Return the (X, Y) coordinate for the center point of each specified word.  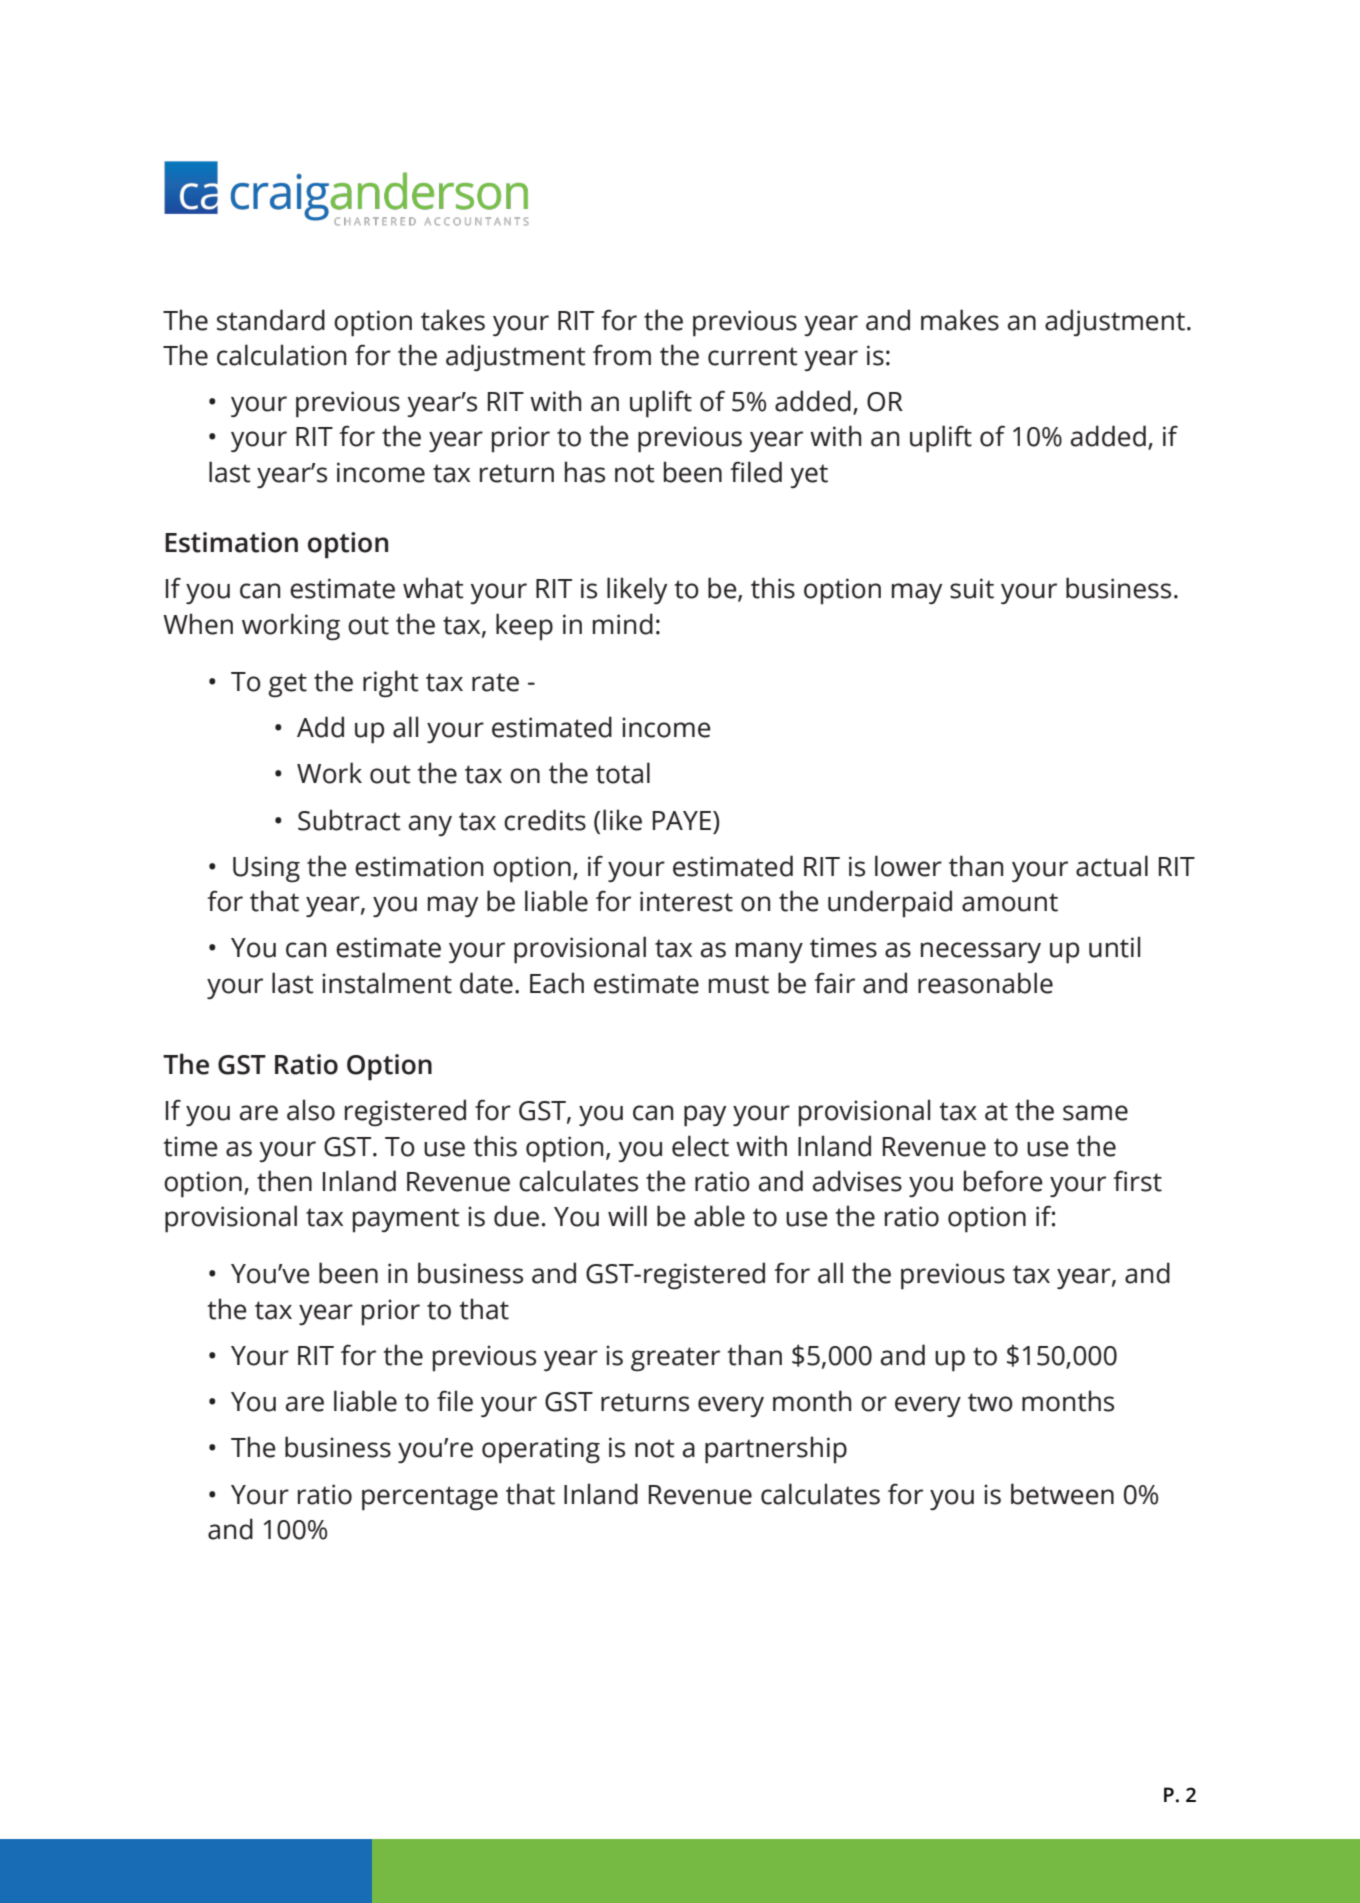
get (287, 685)
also (311, 1110)
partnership (776, 1450)
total (623, 773)
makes (960, 320)
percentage (430, 1498)
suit (972, 588)
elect (700, 1146)
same (1095, 1113)
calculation (281, 355)
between (1062, 1494)
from (622, 355)
